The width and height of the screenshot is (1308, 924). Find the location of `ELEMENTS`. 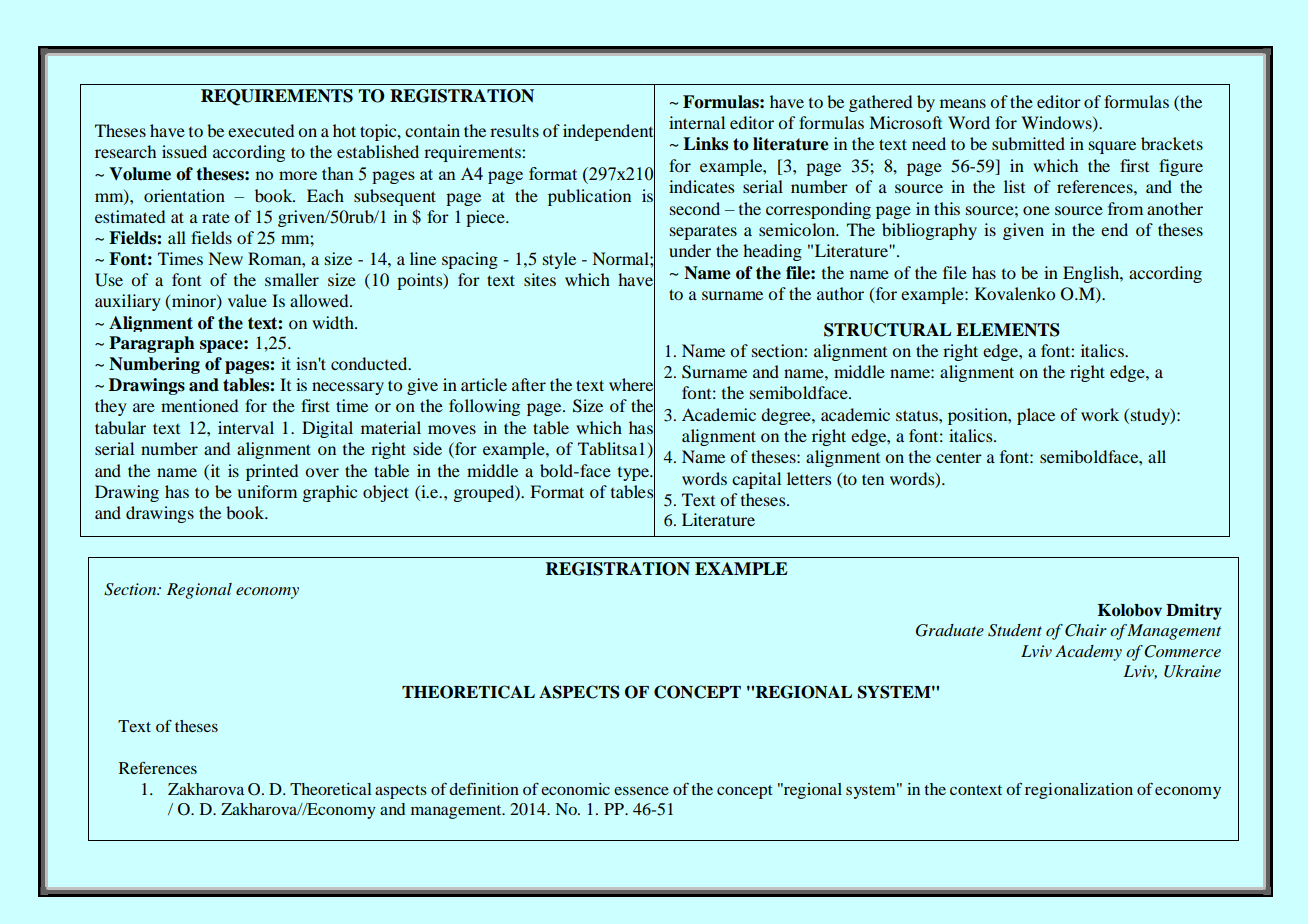

ELEMENTS is located at coordinates (1008, 330).
